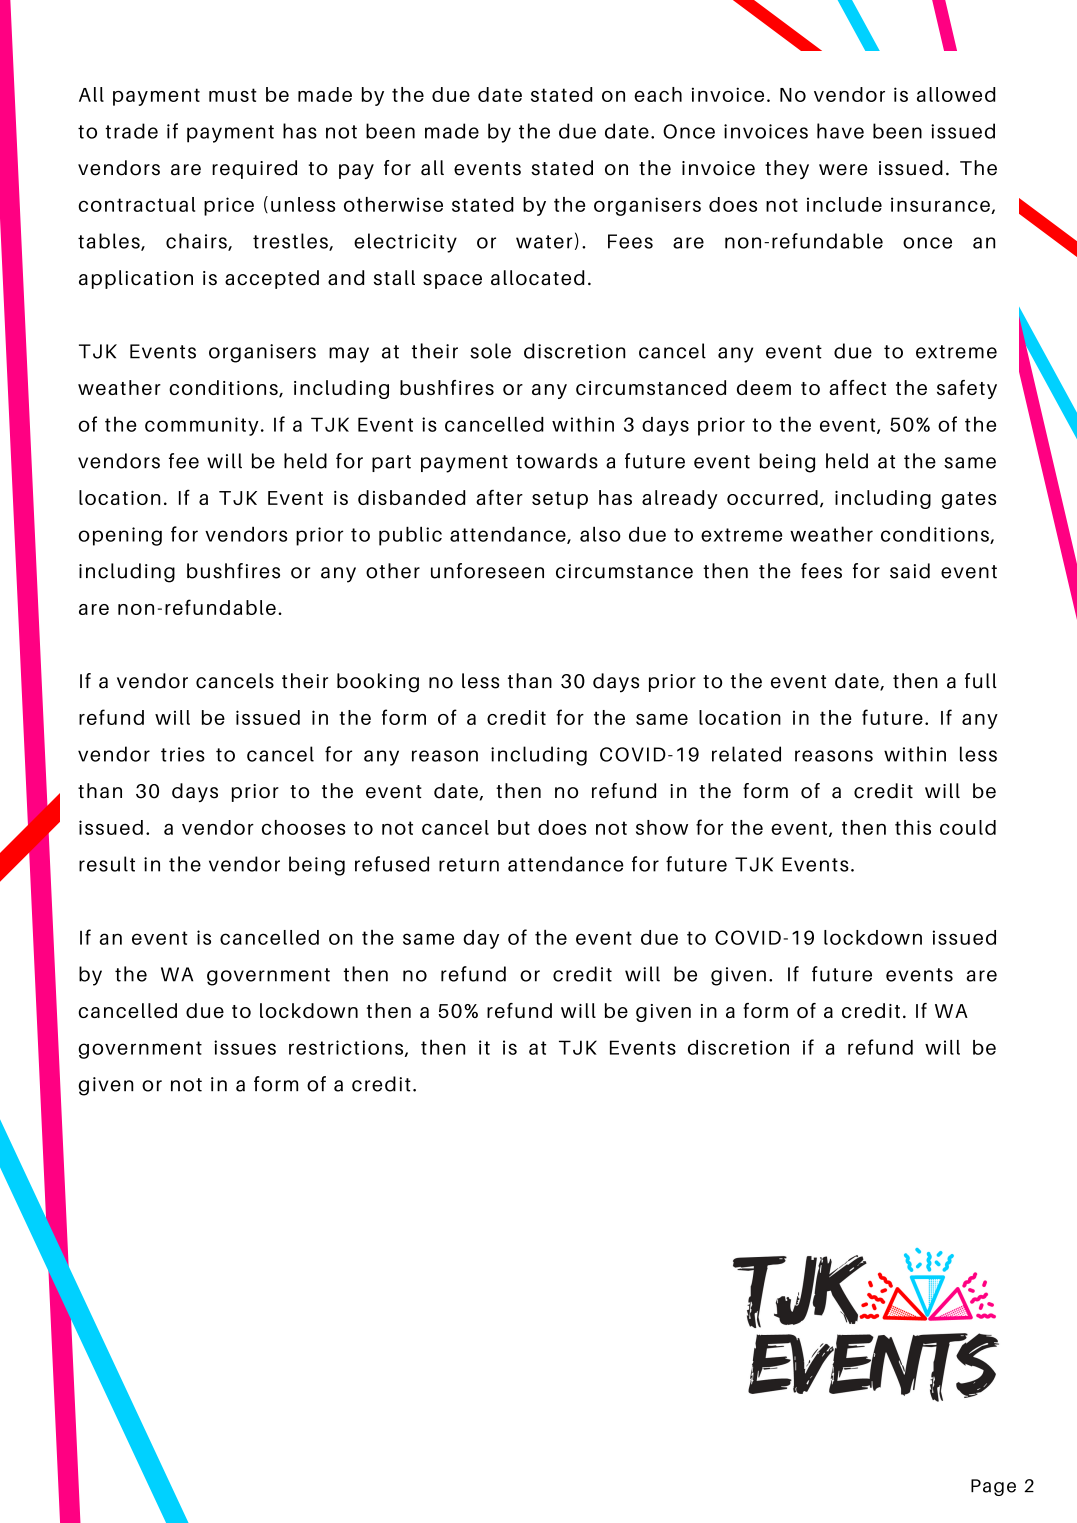  What do you see at coordinates (840, 131) in the image?
I see `have` at bounding box center [840, 131].
